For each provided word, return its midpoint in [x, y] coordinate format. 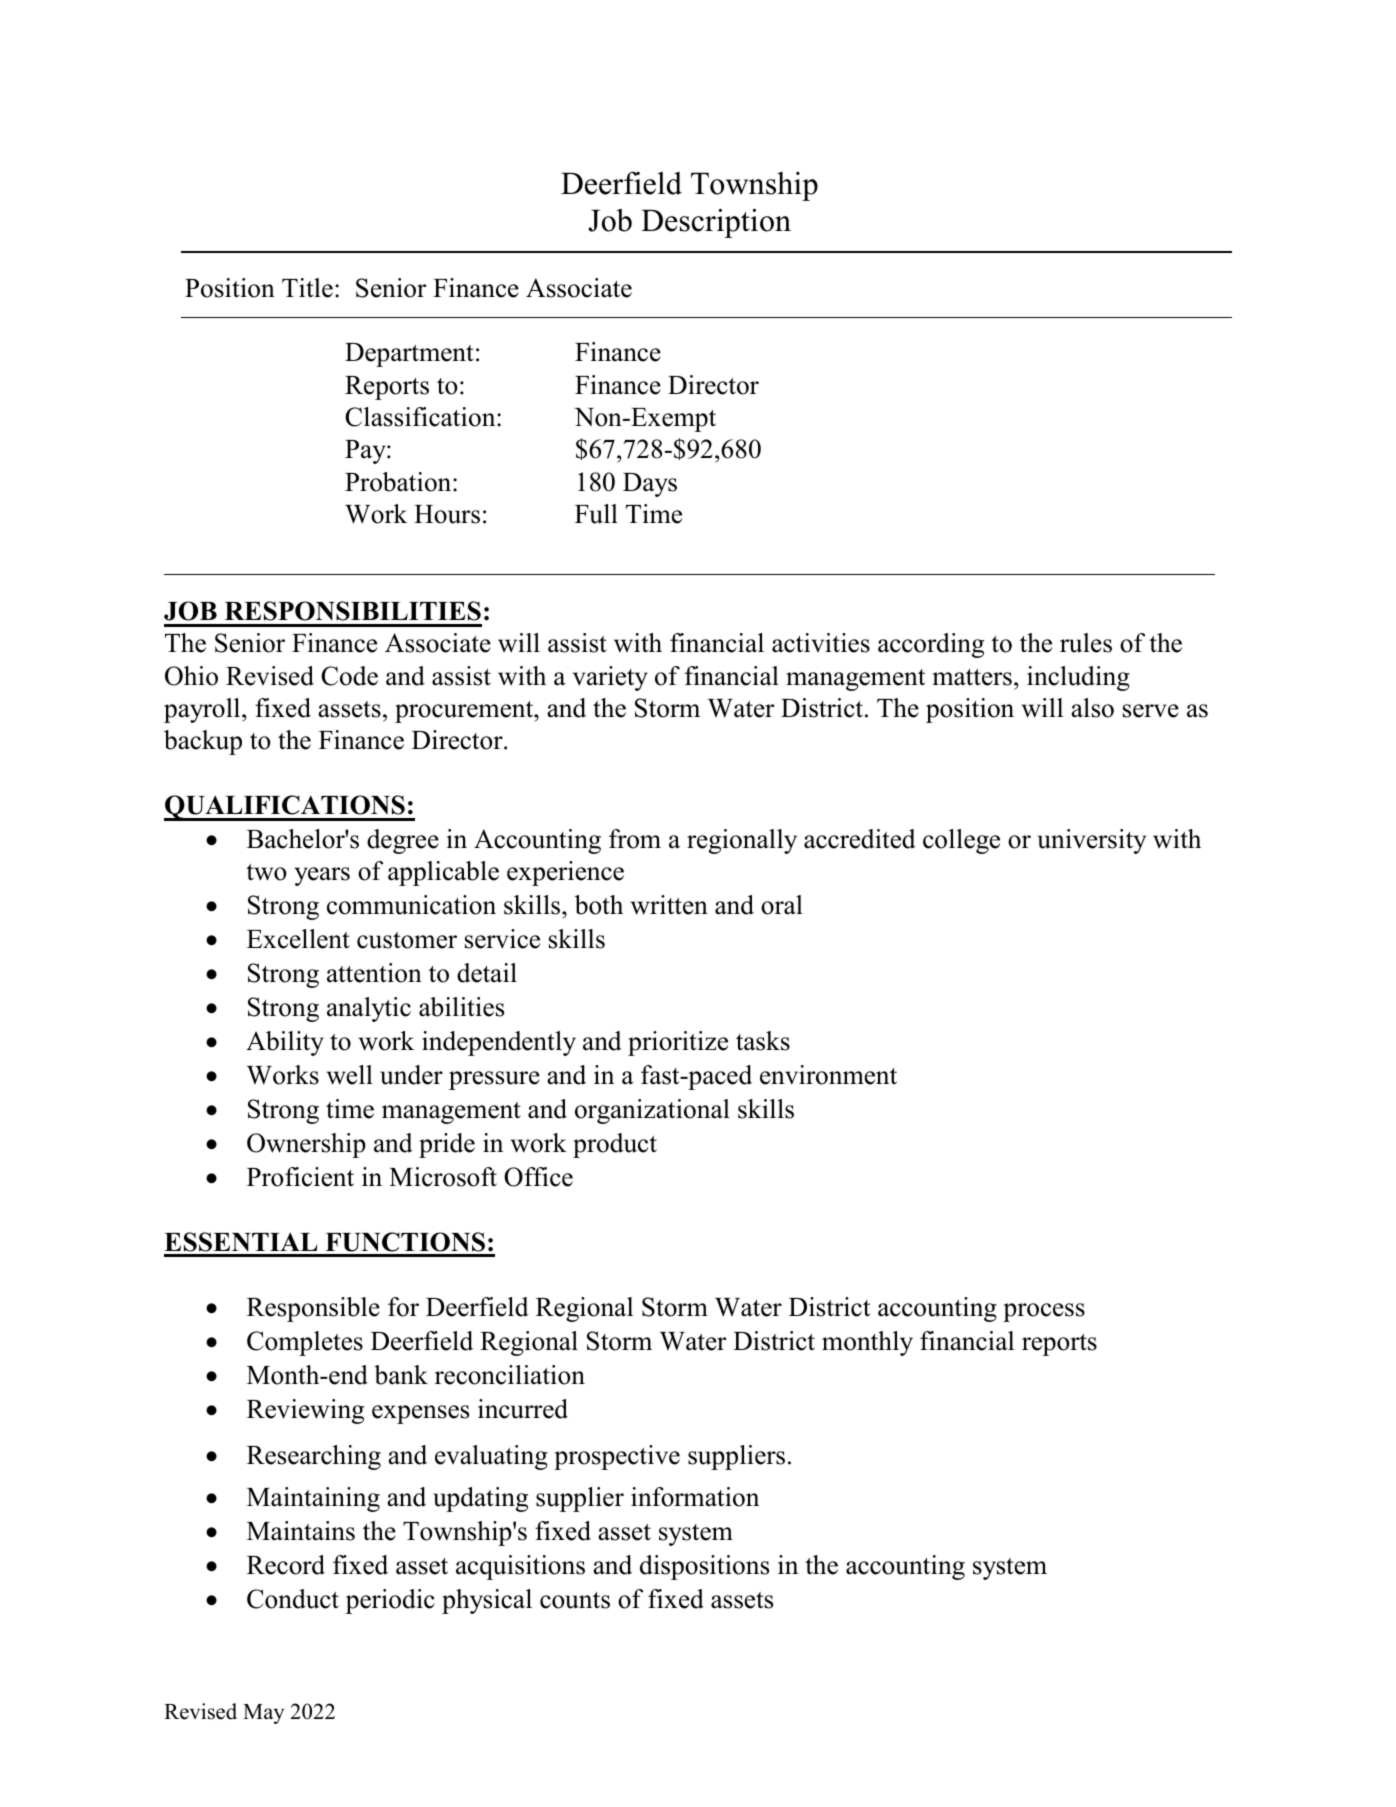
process [1044, 1312]
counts [575, 1600]
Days [650, 485]
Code [349, 676]
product [615, 1145]
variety [610, 678]
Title [307, 288]
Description [716, 223]
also [1092, 708]
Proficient [300, 1177]
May [263, 1714]
